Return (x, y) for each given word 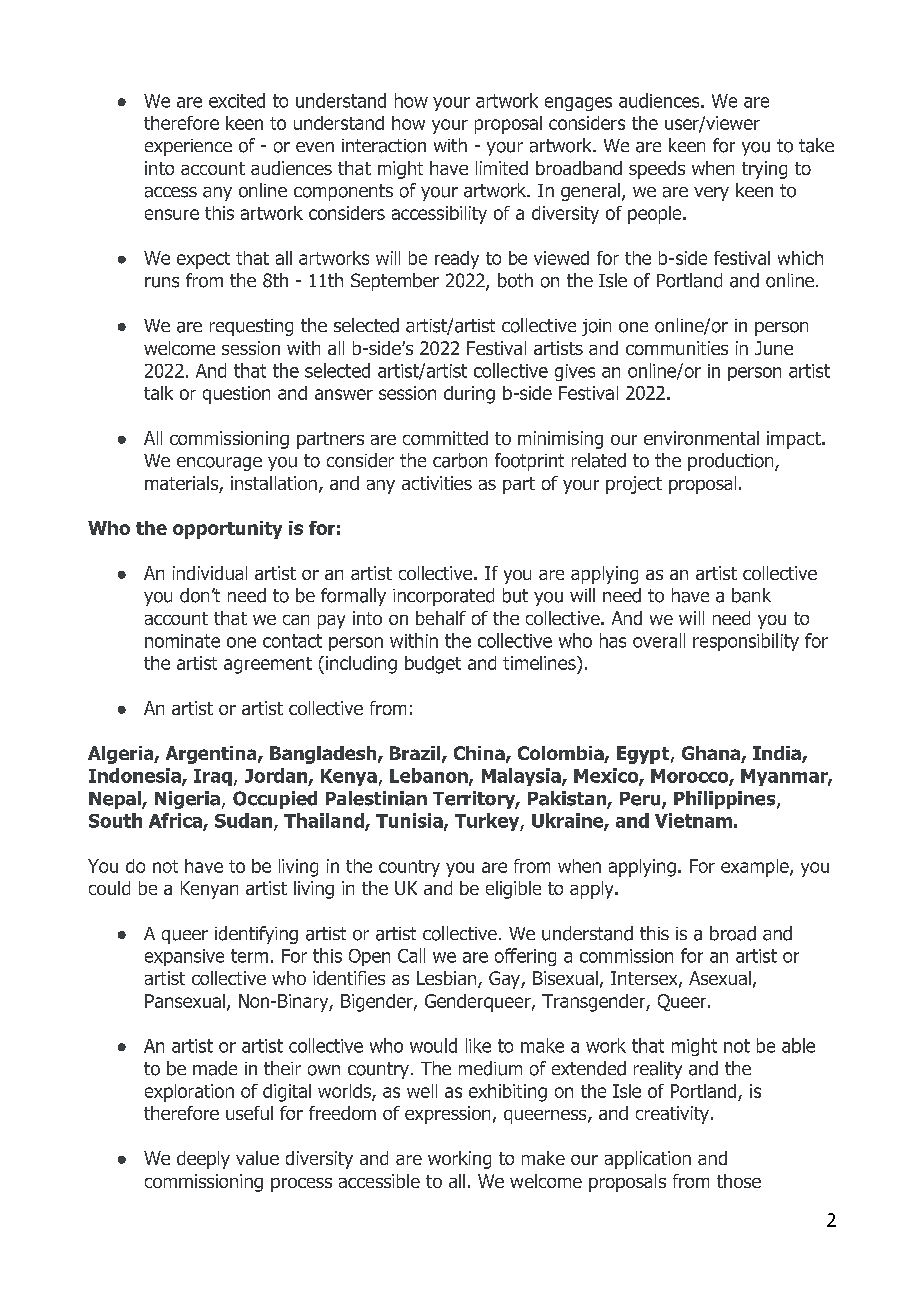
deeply (203, 1160)
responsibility (746, 642)
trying (764, 170)
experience (188, 147)
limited (502, 168)
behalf (441, 618)
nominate (182, 641)
